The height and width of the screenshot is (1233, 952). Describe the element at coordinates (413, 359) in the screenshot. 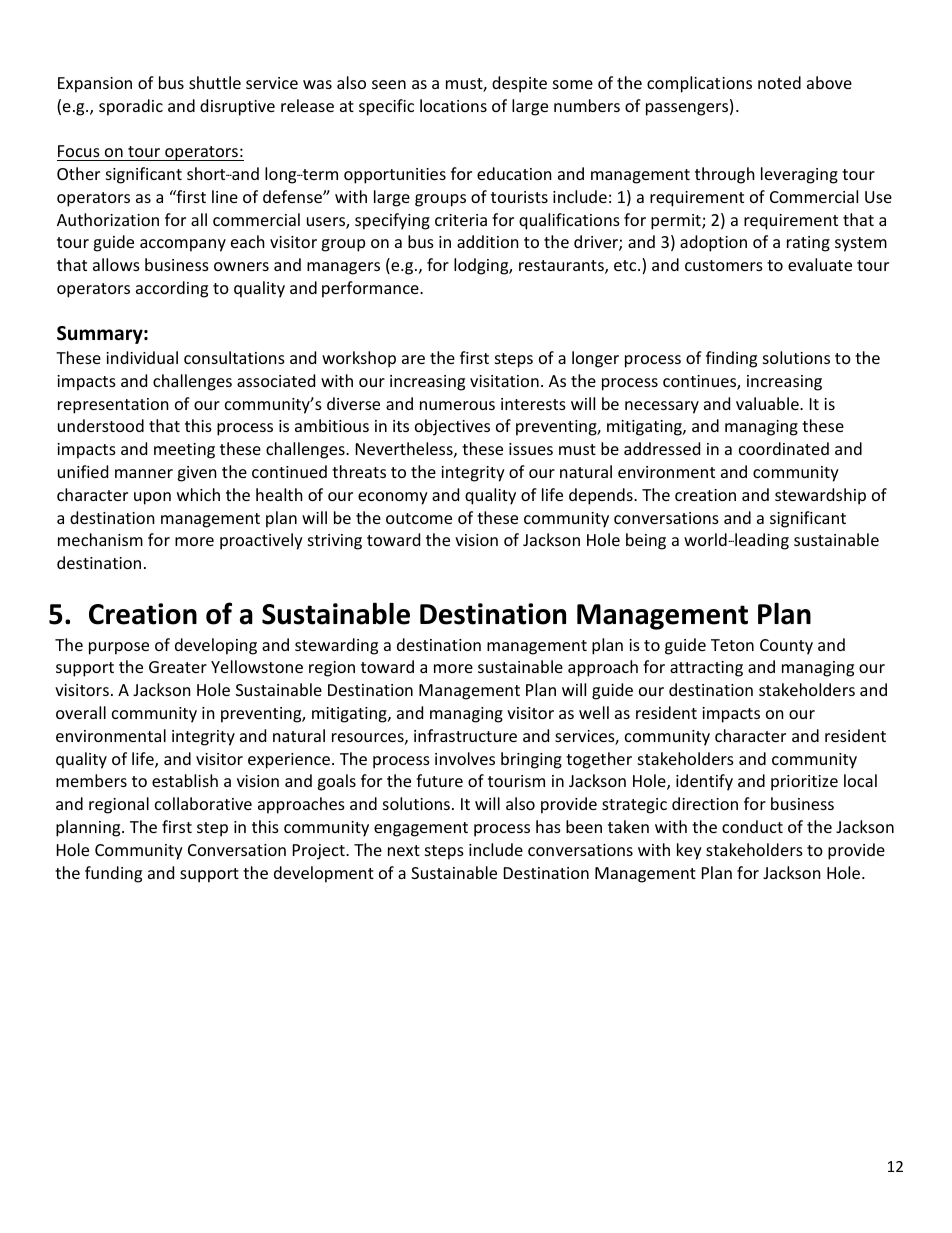

I see `are` at that location.
